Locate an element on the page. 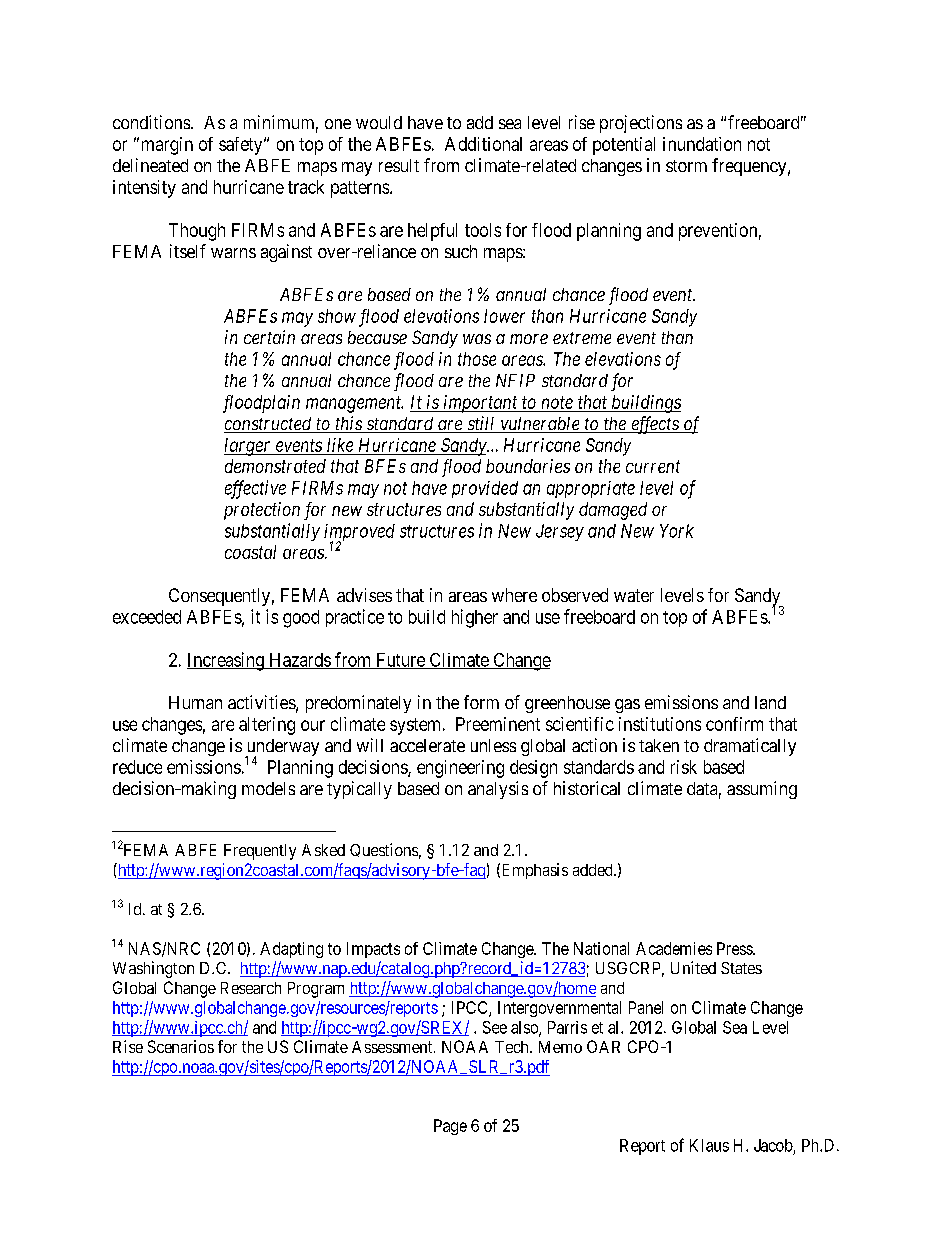 This page has width=952, height=1233. important is located at coordinates (481, 404).
